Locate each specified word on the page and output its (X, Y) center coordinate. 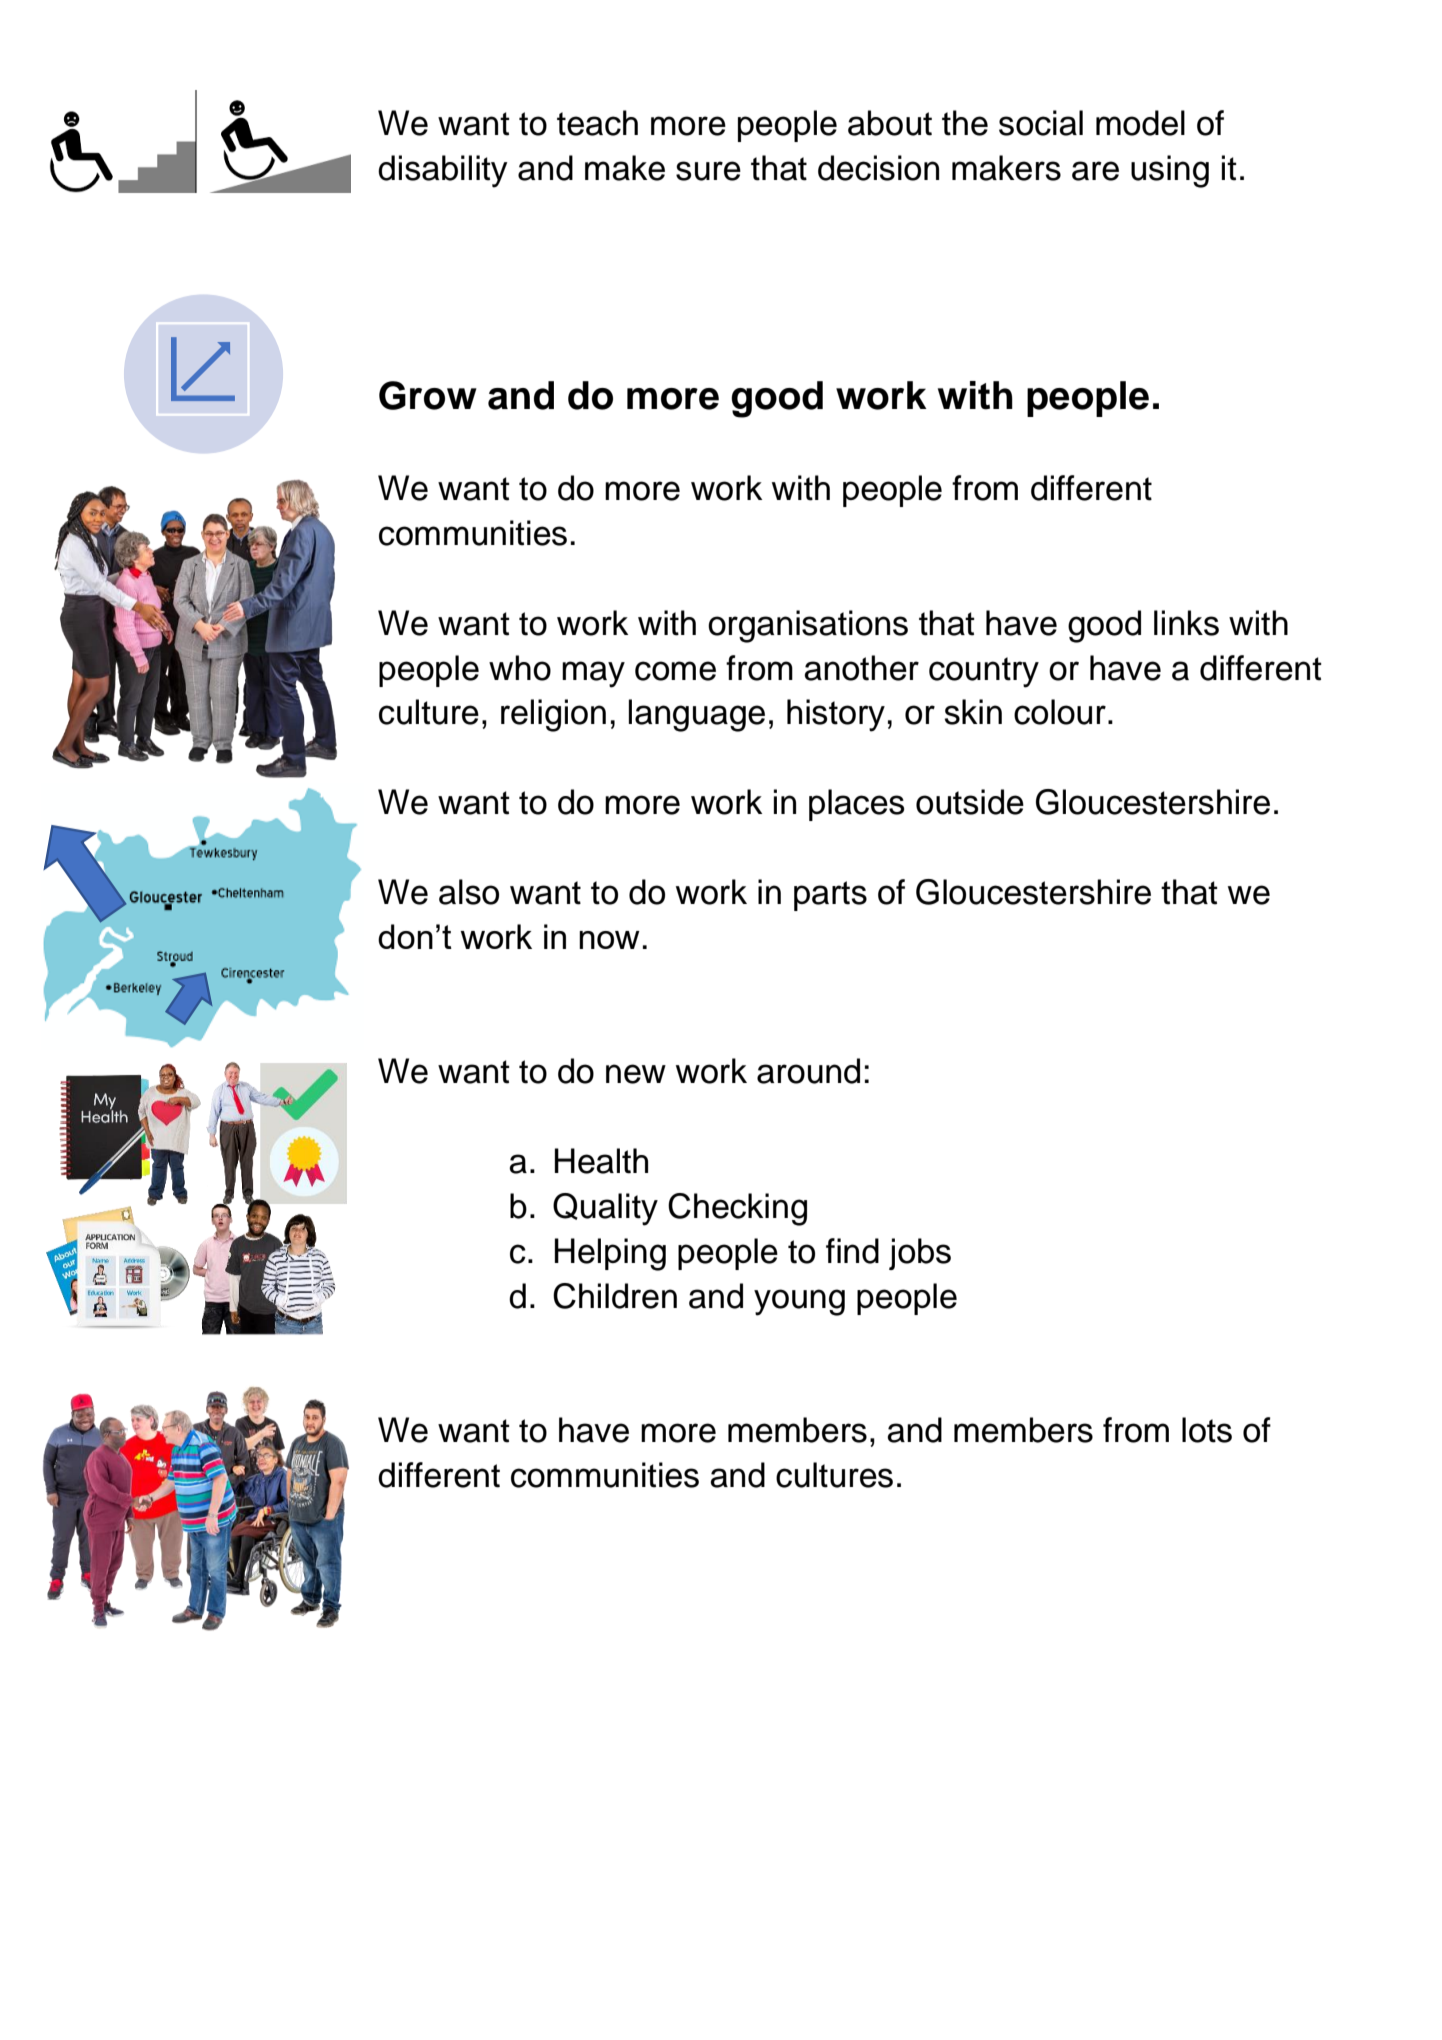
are (1095, 171)
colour (1060, 712)
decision (878, 168)
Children (615, 1296)
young (799, 1302)
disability (443, 171)
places (857, 805)
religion (553, 715)
